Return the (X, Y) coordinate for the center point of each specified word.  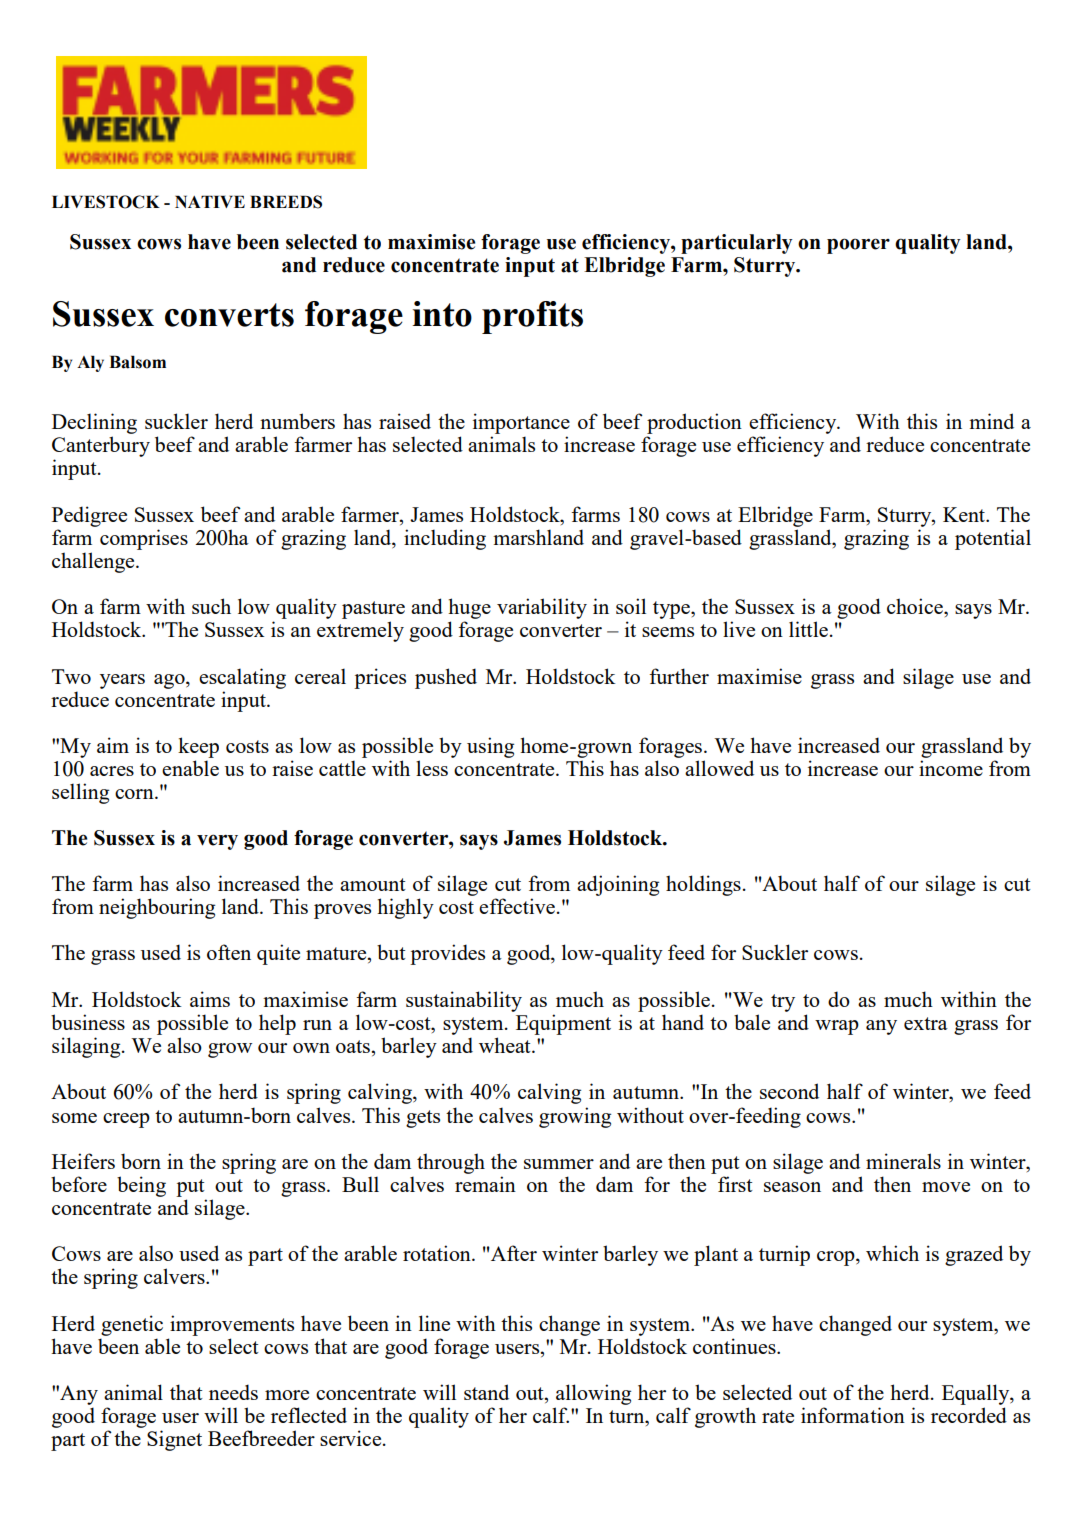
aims (210, 999)
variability (542, 608)
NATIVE (210, 201)
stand (486, 1392)
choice (916, 606)
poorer (858, 246)
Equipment (563, 1024)
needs (233, 1392)
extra (926, 1023)
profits (532, 317)
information (853, 1415)
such (211, 606)
